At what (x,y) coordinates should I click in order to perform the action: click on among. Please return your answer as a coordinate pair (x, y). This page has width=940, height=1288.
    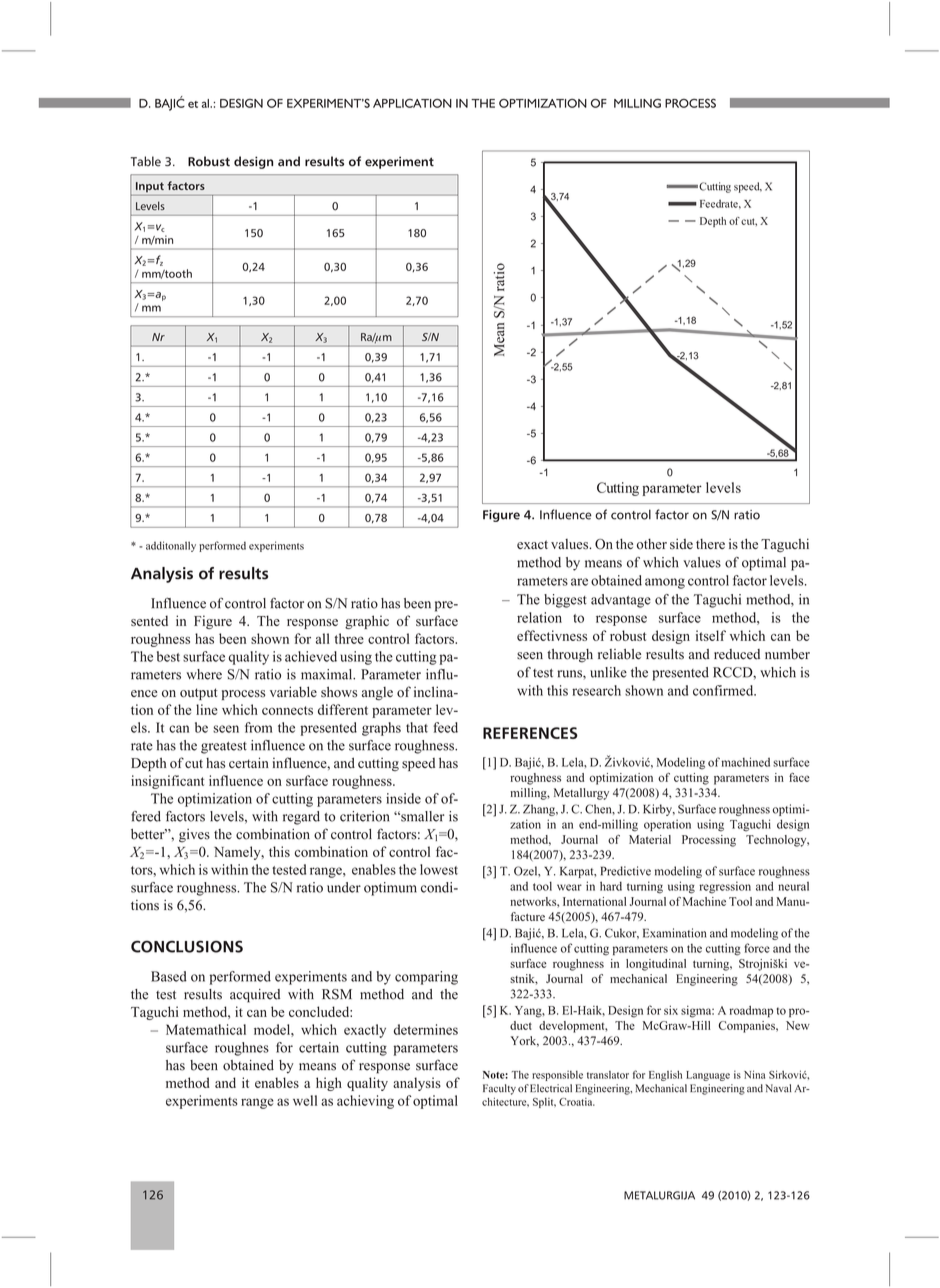
    Looking at the image, I should click on (665, 583).
